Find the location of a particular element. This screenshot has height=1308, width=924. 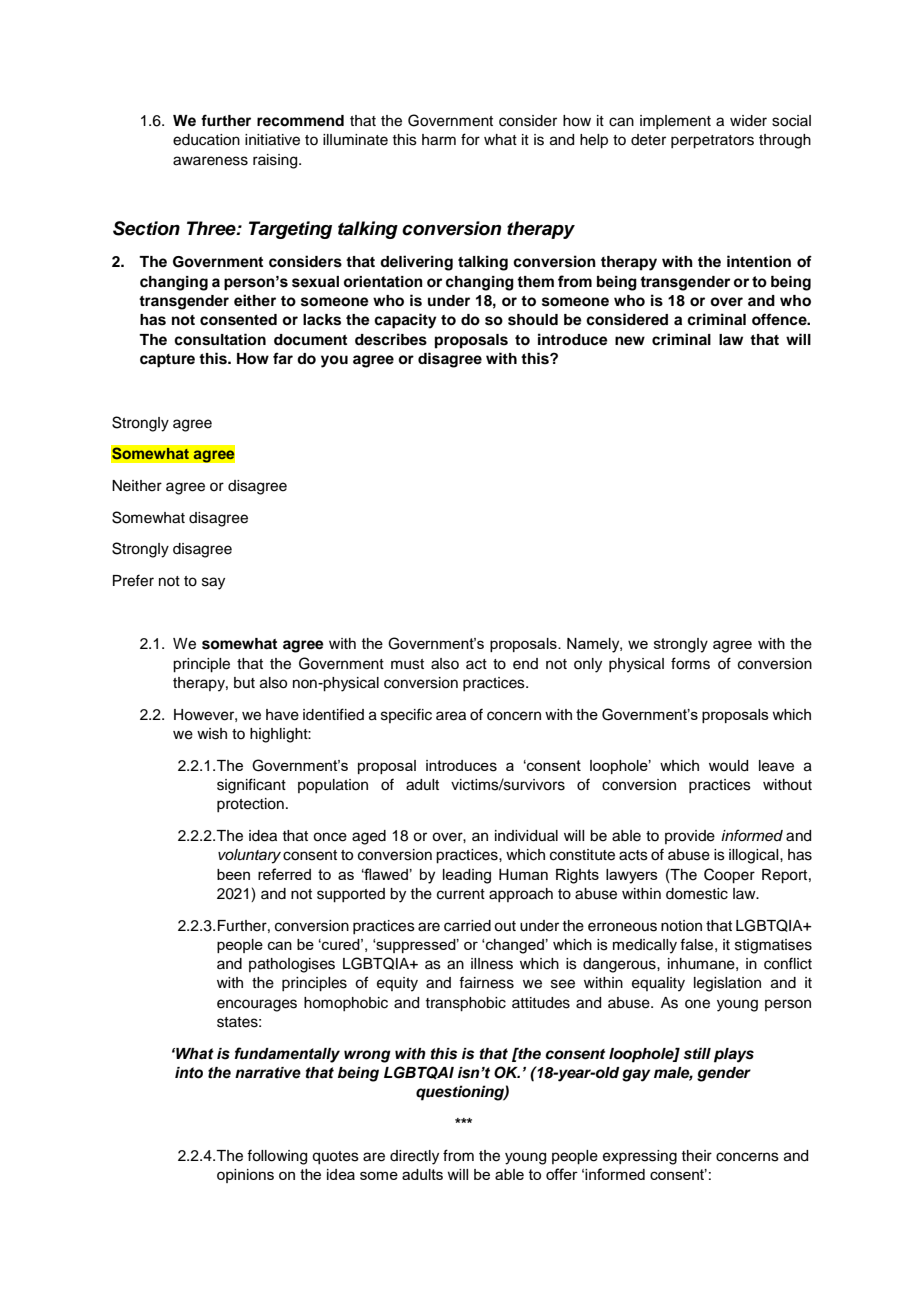

awareness is located at coordinates (210, 161).
